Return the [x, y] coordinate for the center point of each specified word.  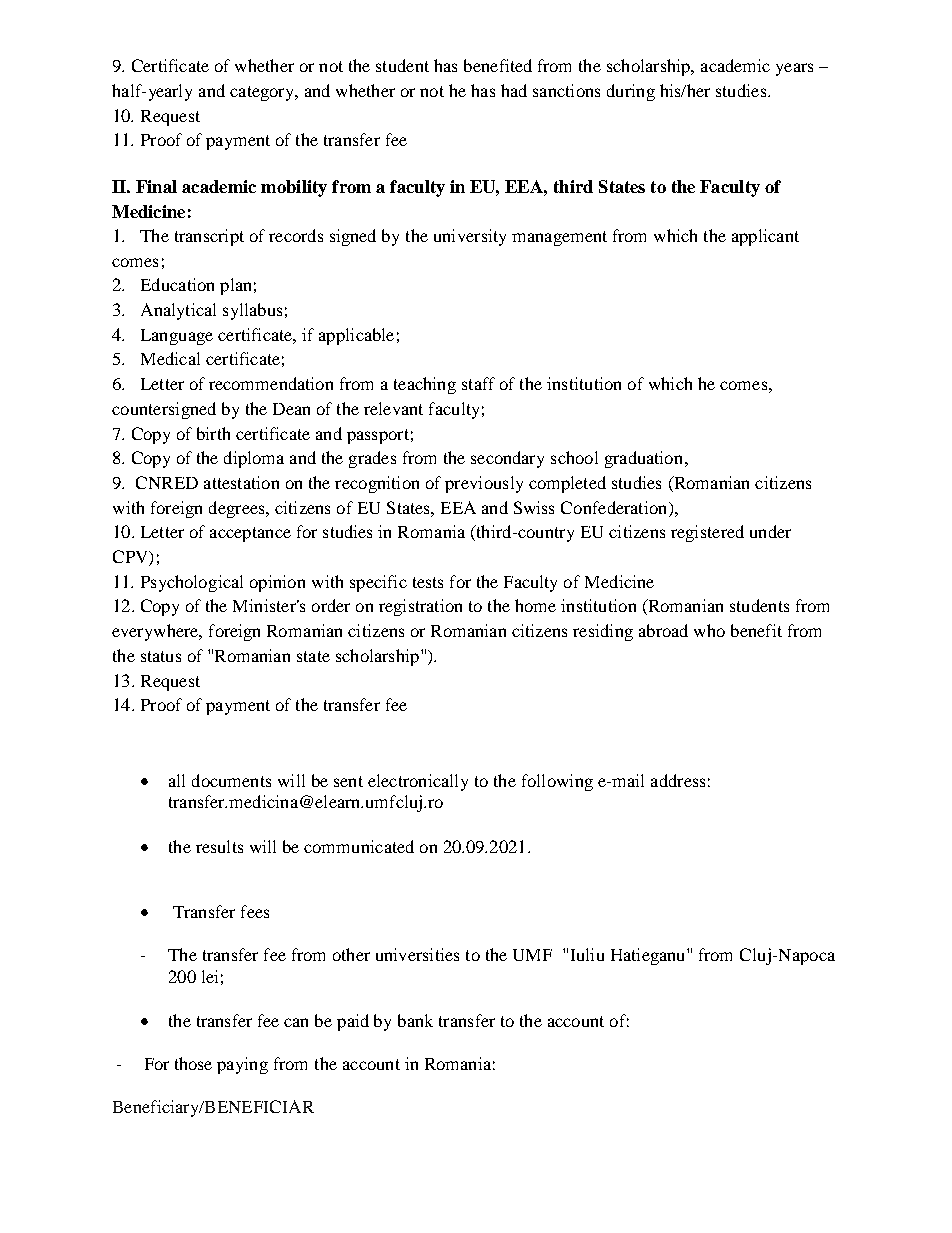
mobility [294, 188]
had [514, 90]
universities [417, 954]
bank [415, 1020]
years [794, 69]
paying [242, 1065]
